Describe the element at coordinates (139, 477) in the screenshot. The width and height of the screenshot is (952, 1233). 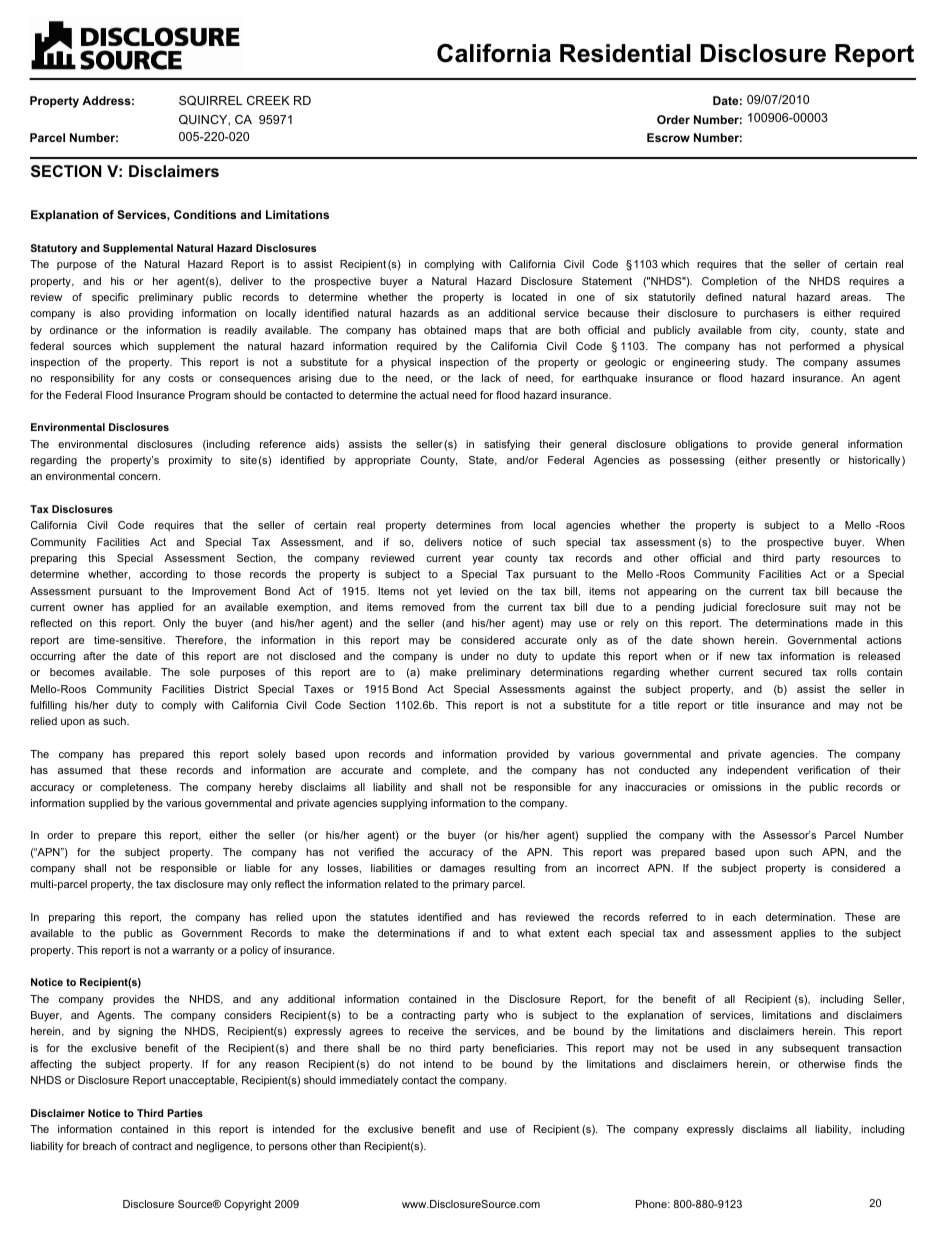
I see `concern` at that location.
